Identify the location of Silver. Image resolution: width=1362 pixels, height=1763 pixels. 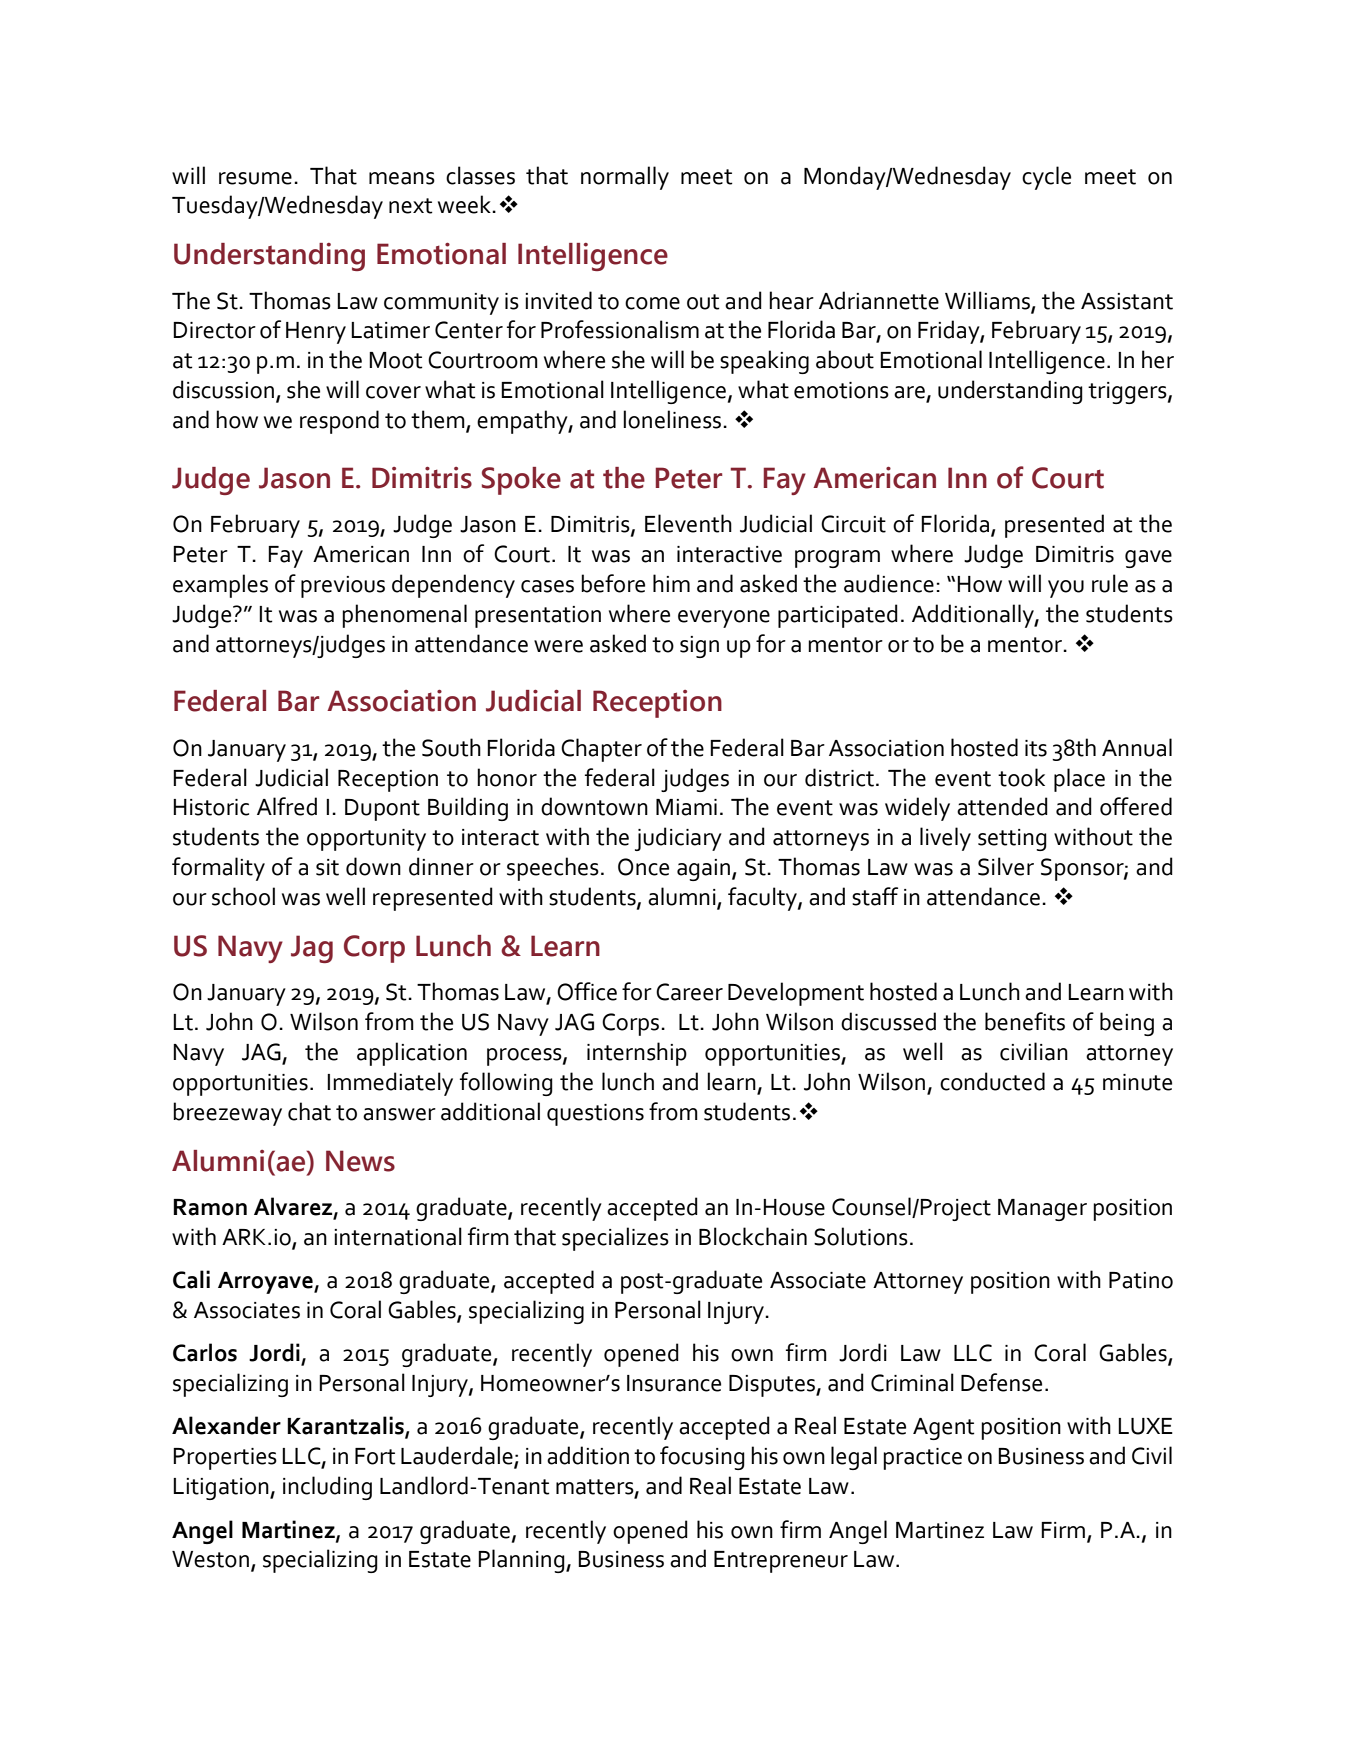
(1006, 866).
